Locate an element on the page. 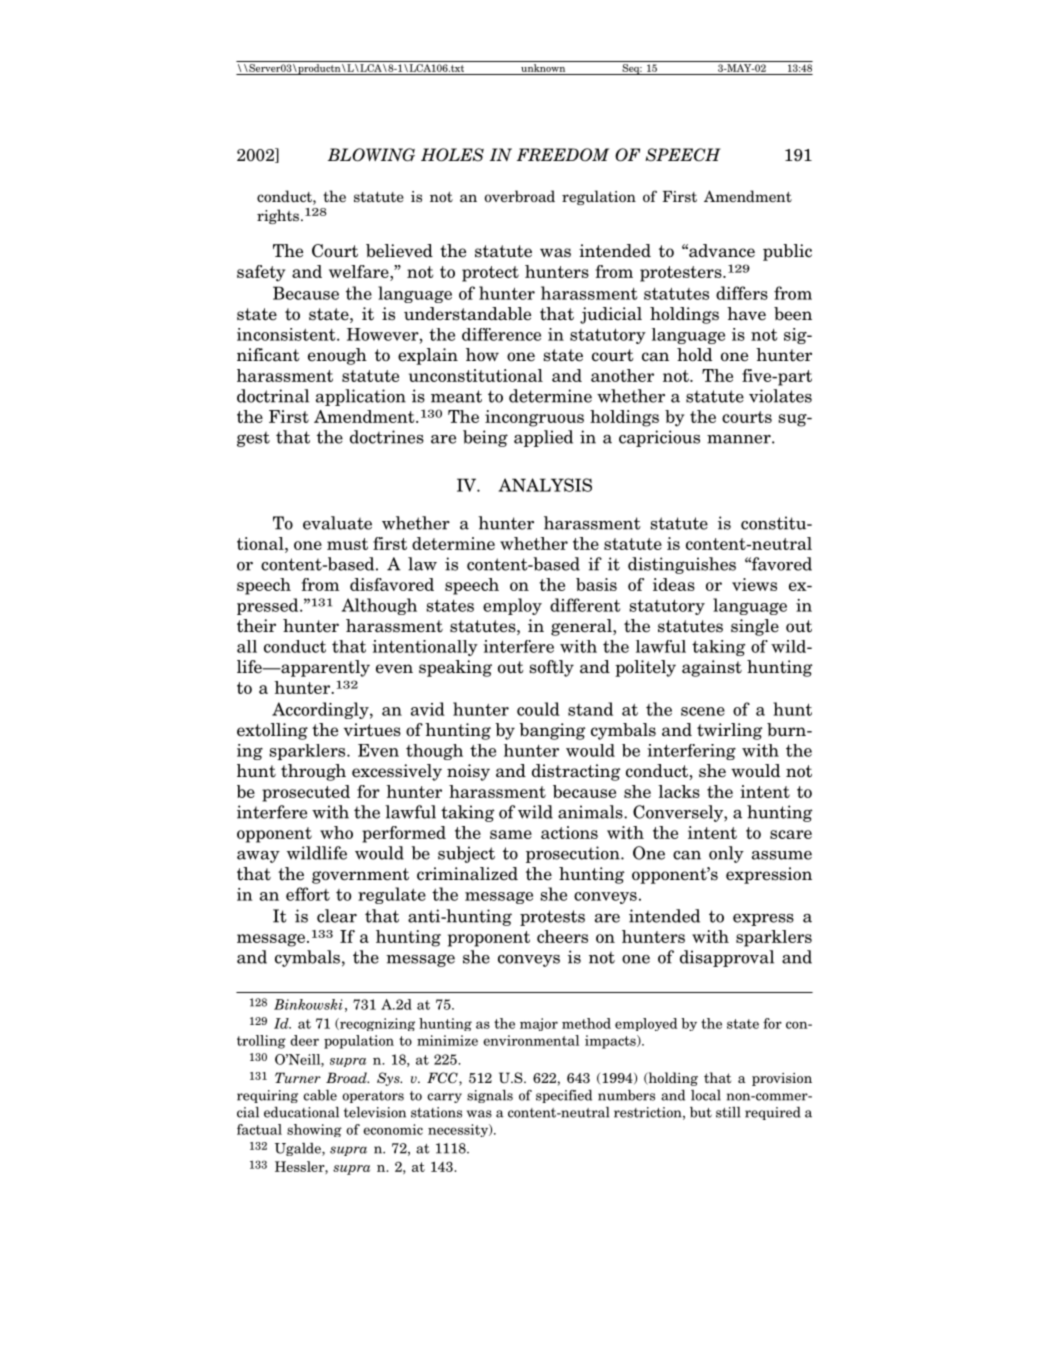 The height and width of the page is (1357, 1049). their is located at coordinates (256, 626).
